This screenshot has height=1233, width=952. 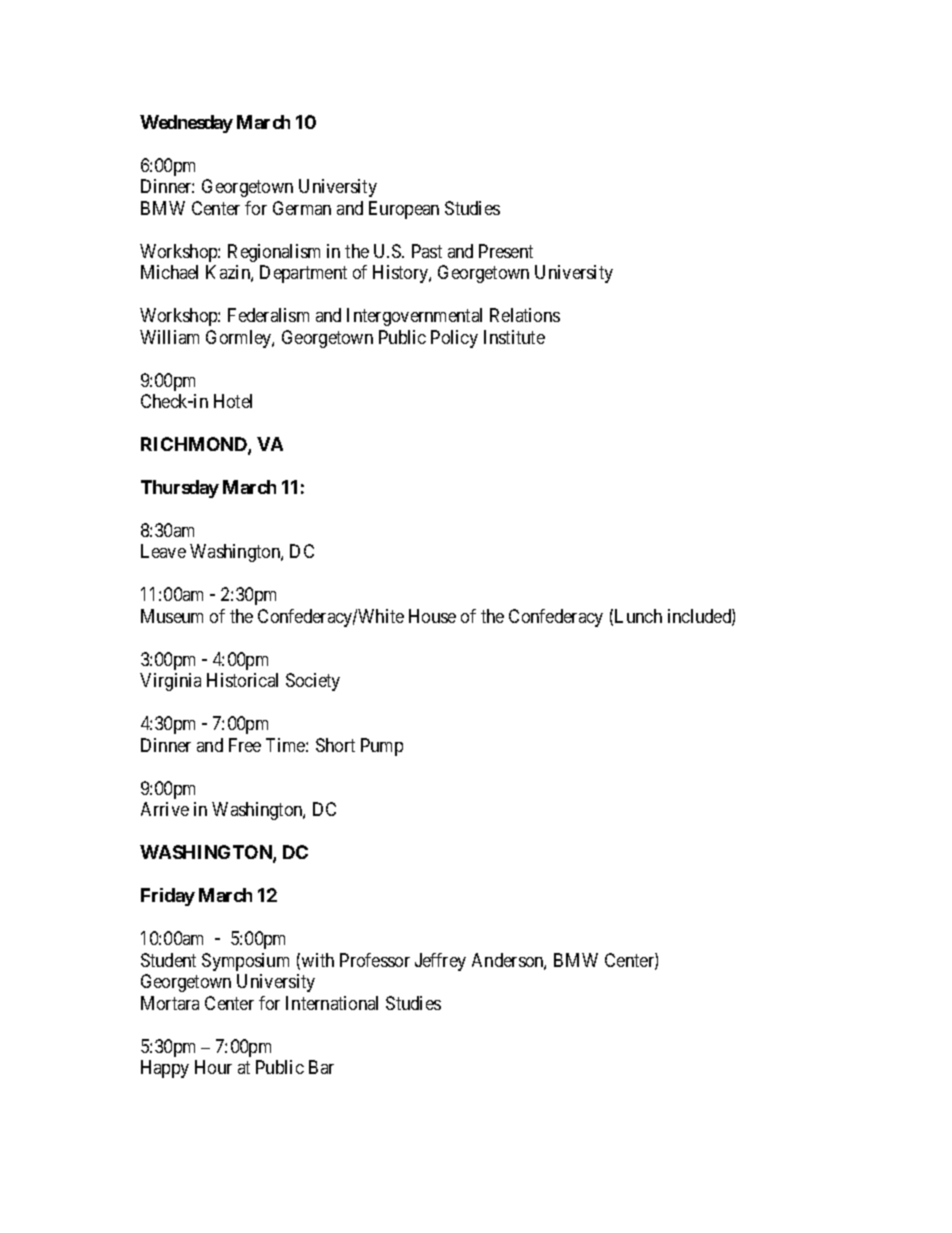 I want to click on Present, so click(x=506, y=251).
